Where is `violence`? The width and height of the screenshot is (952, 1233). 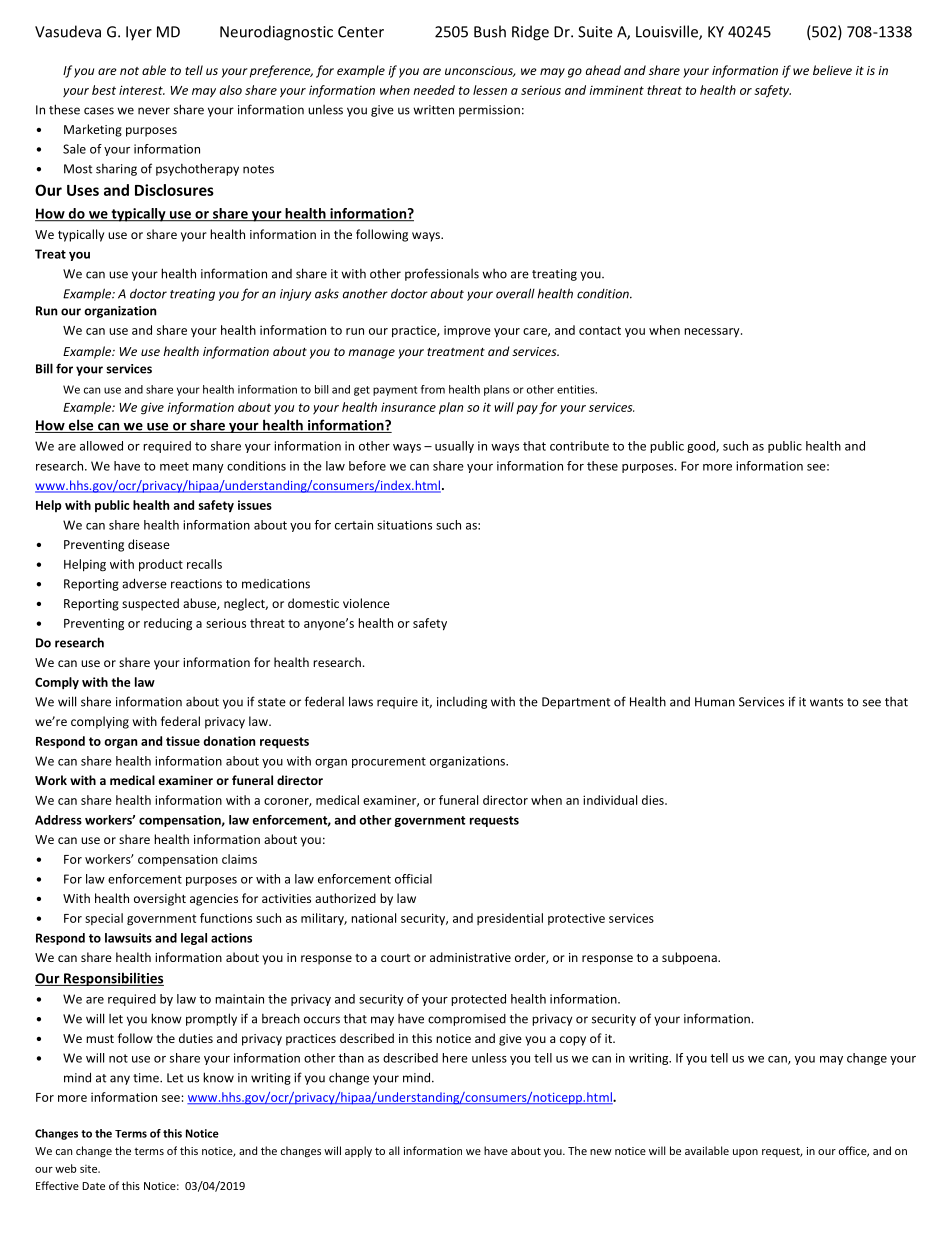
violence is located at coordinates (366, 603).
